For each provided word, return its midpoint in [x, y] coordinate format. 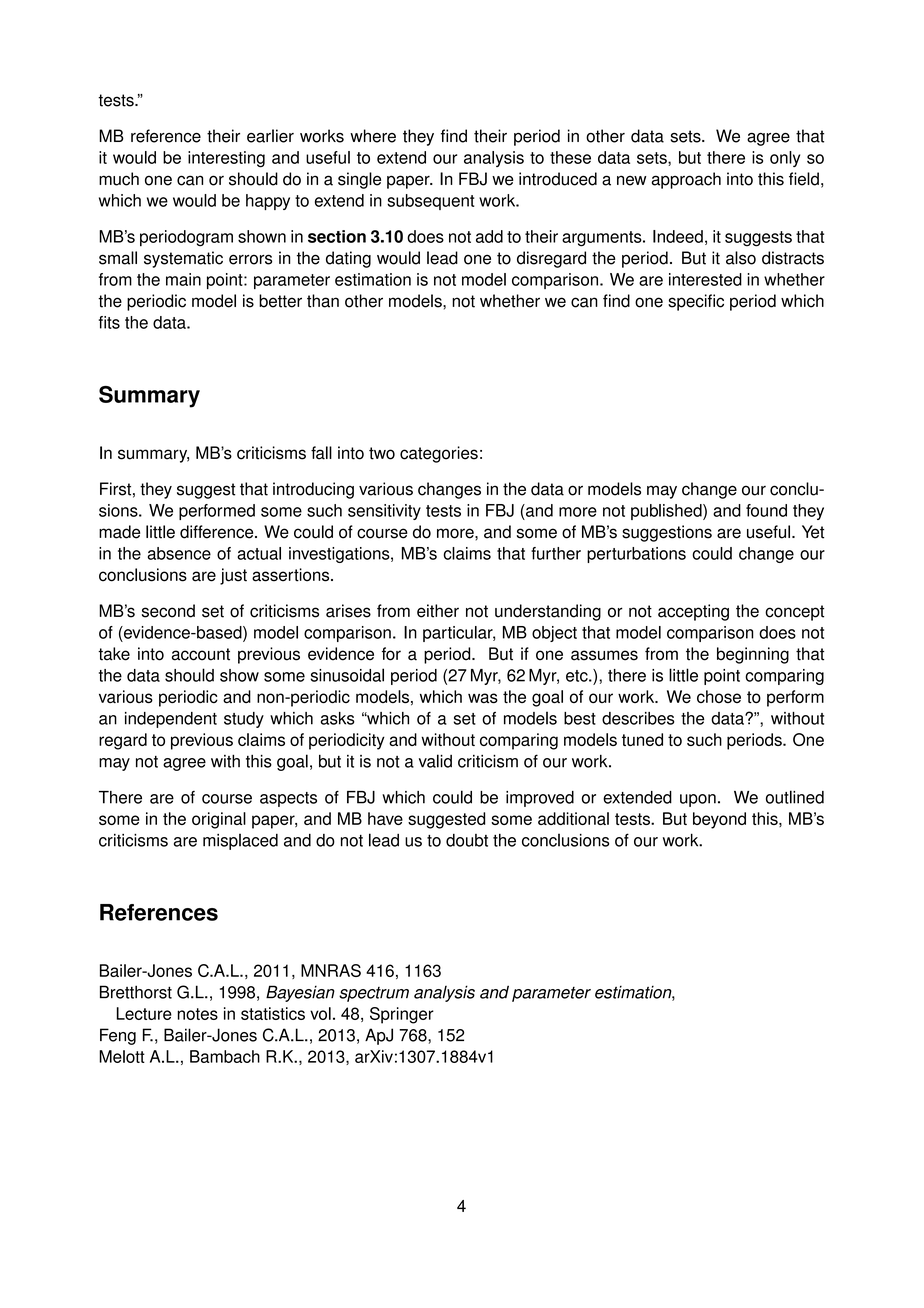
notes [197, 1014]
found [766, 510]
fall [321, 453]
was [483, 698]
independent [171, 720]
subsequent [431, 202]
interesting [226, 159]
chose [719, 696]
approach [686, 180]
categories [439, 454]
